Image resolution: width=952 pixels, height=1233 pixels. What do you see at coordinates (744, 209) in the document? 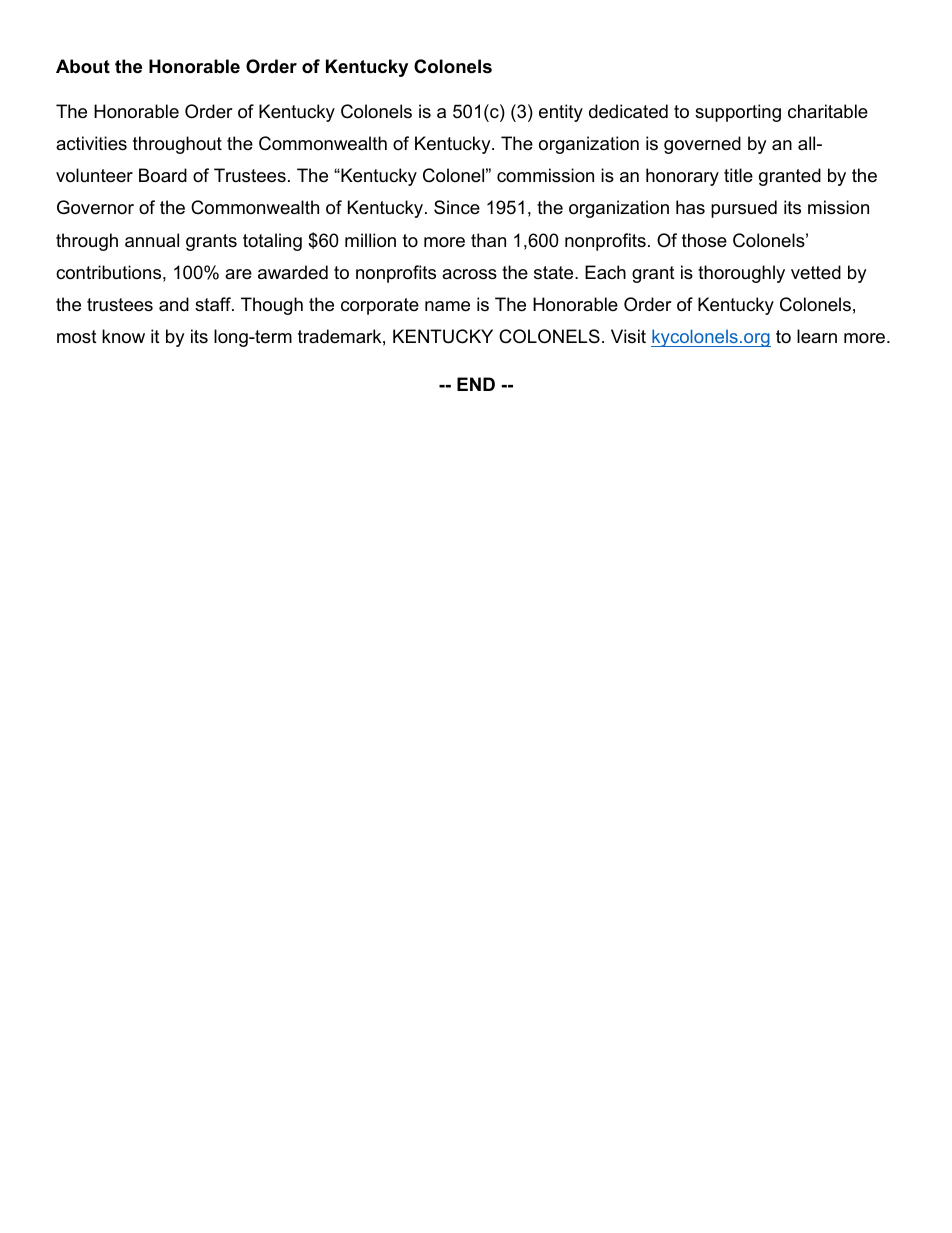
I see `pursued` at bounding box center [744, 209].
